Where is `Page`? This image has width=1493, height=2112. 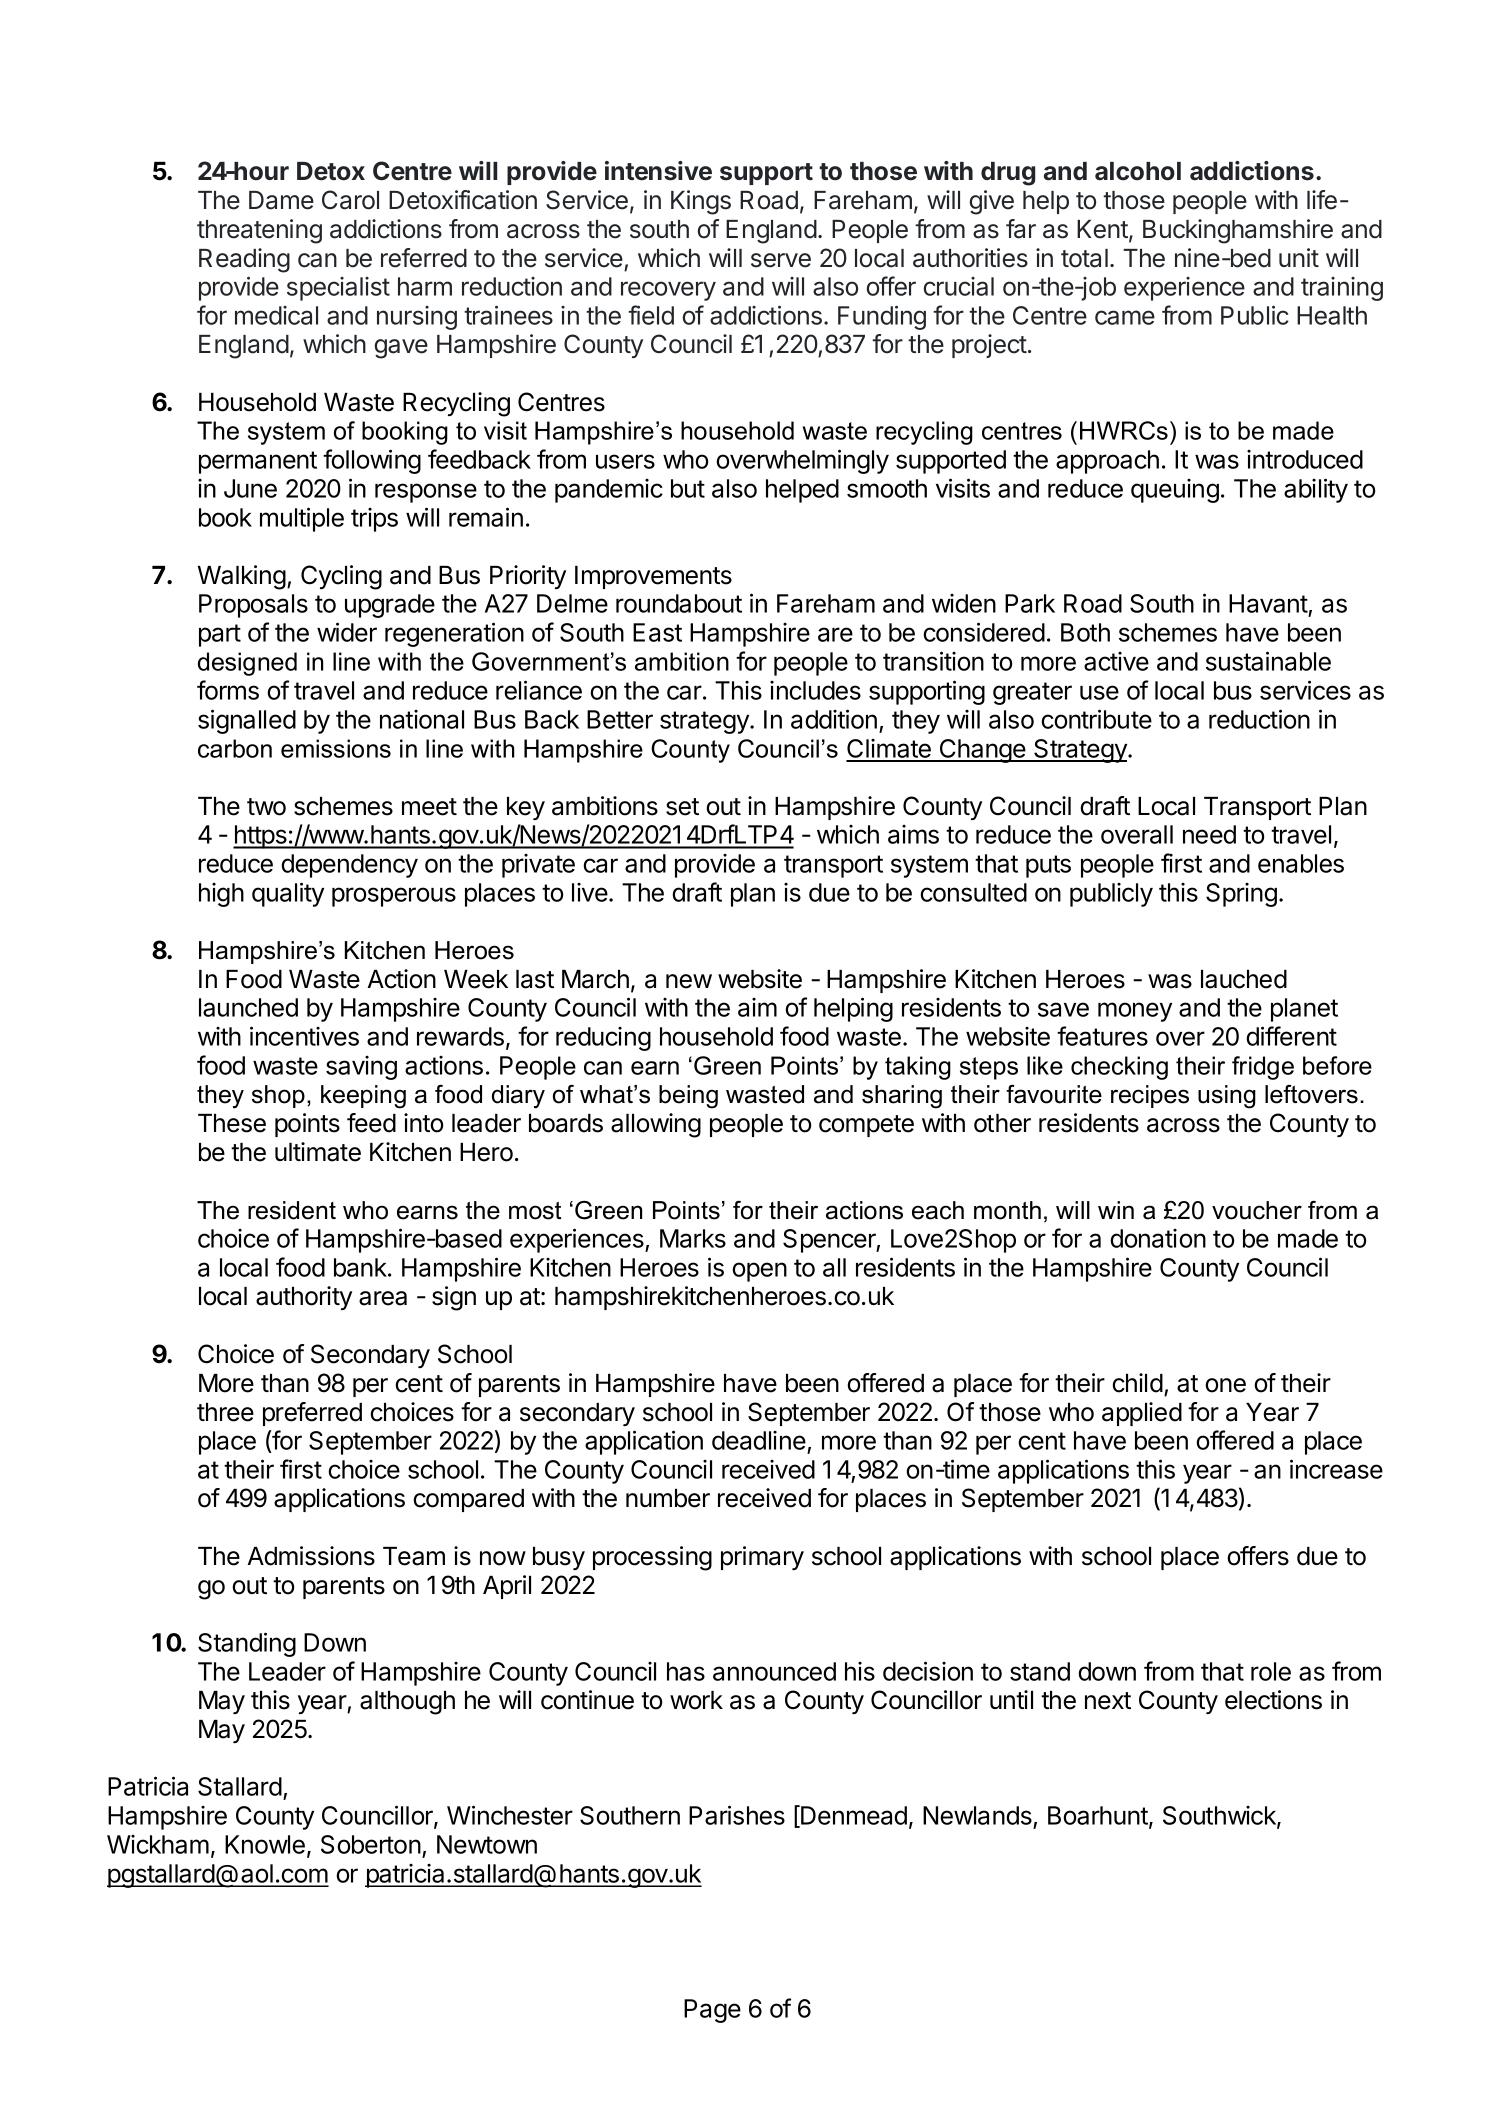 Page is located at coordinates (712, 2011).
